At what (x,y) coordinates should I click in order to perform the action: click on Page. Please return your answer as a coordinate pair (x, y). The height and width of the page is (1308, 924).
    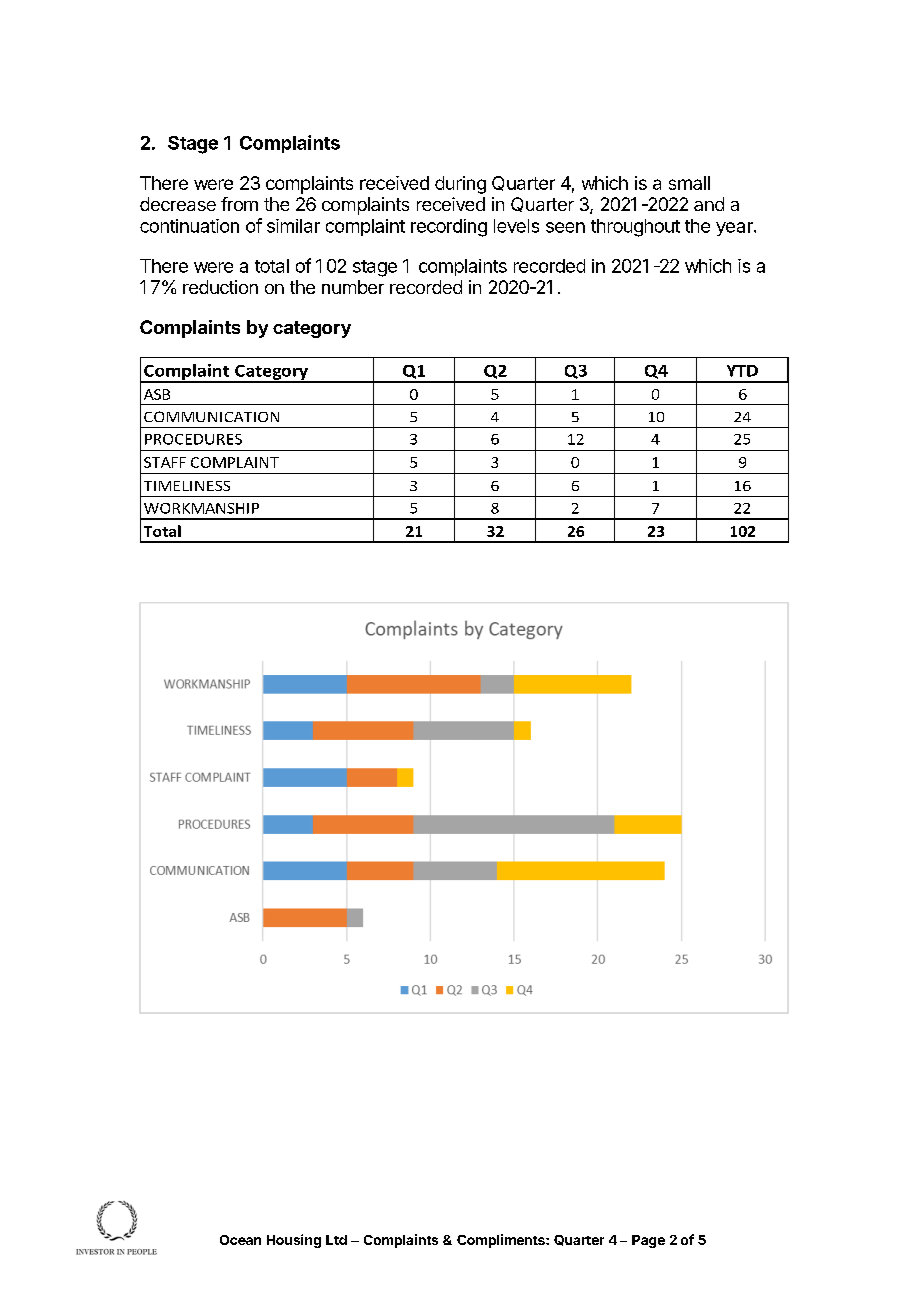
    Looking at the image, I should click on (648, 1241).
